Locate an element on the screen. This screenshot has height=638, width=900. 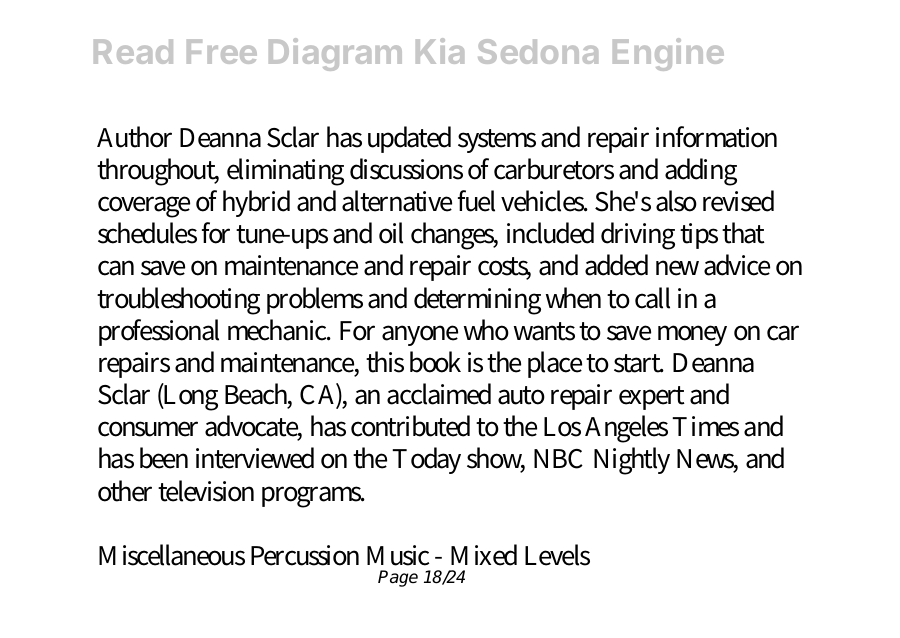
call is located at coordinates (652, 298).
